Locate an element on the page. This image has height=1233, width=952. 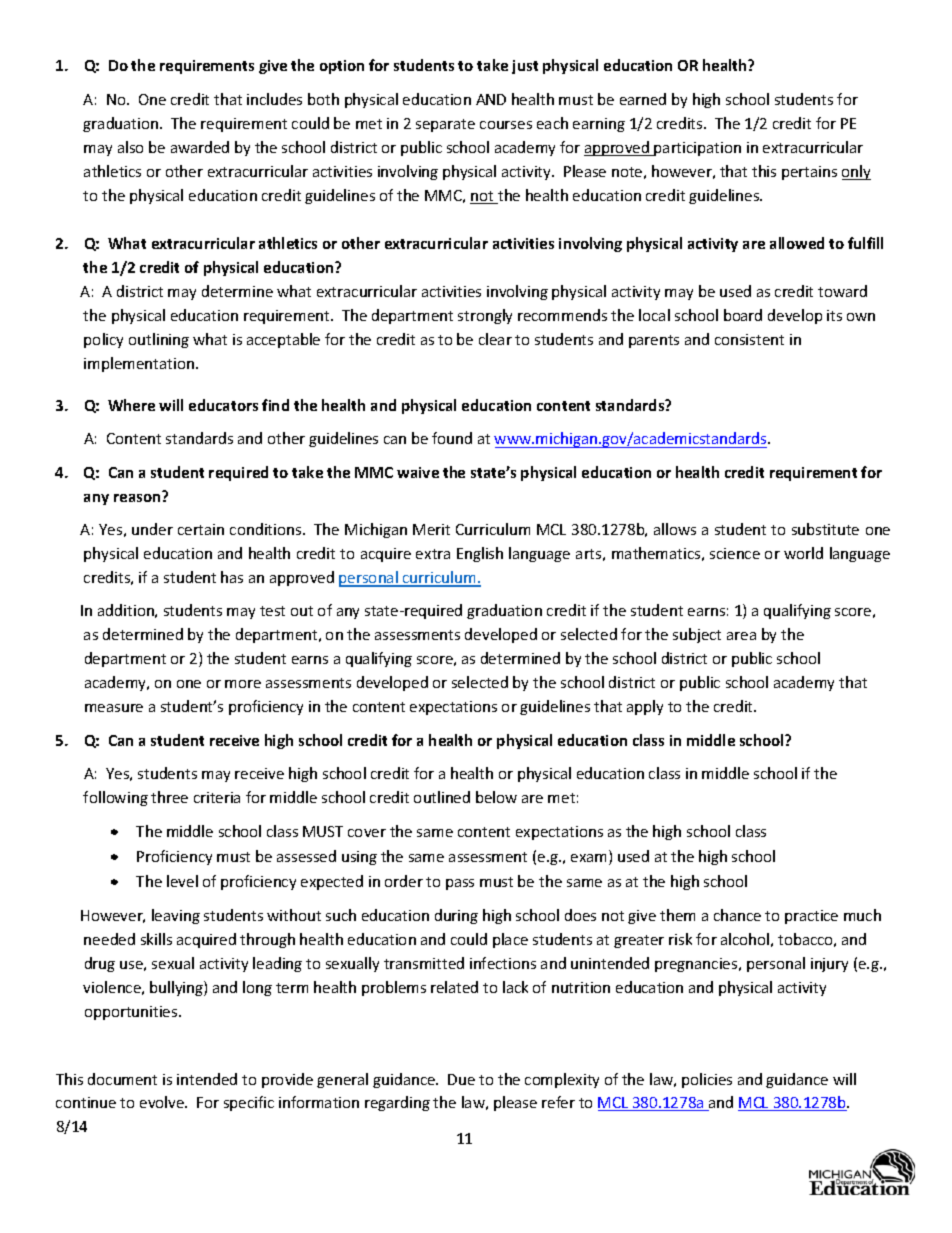
Due is located at coordinates (461, 1079).
